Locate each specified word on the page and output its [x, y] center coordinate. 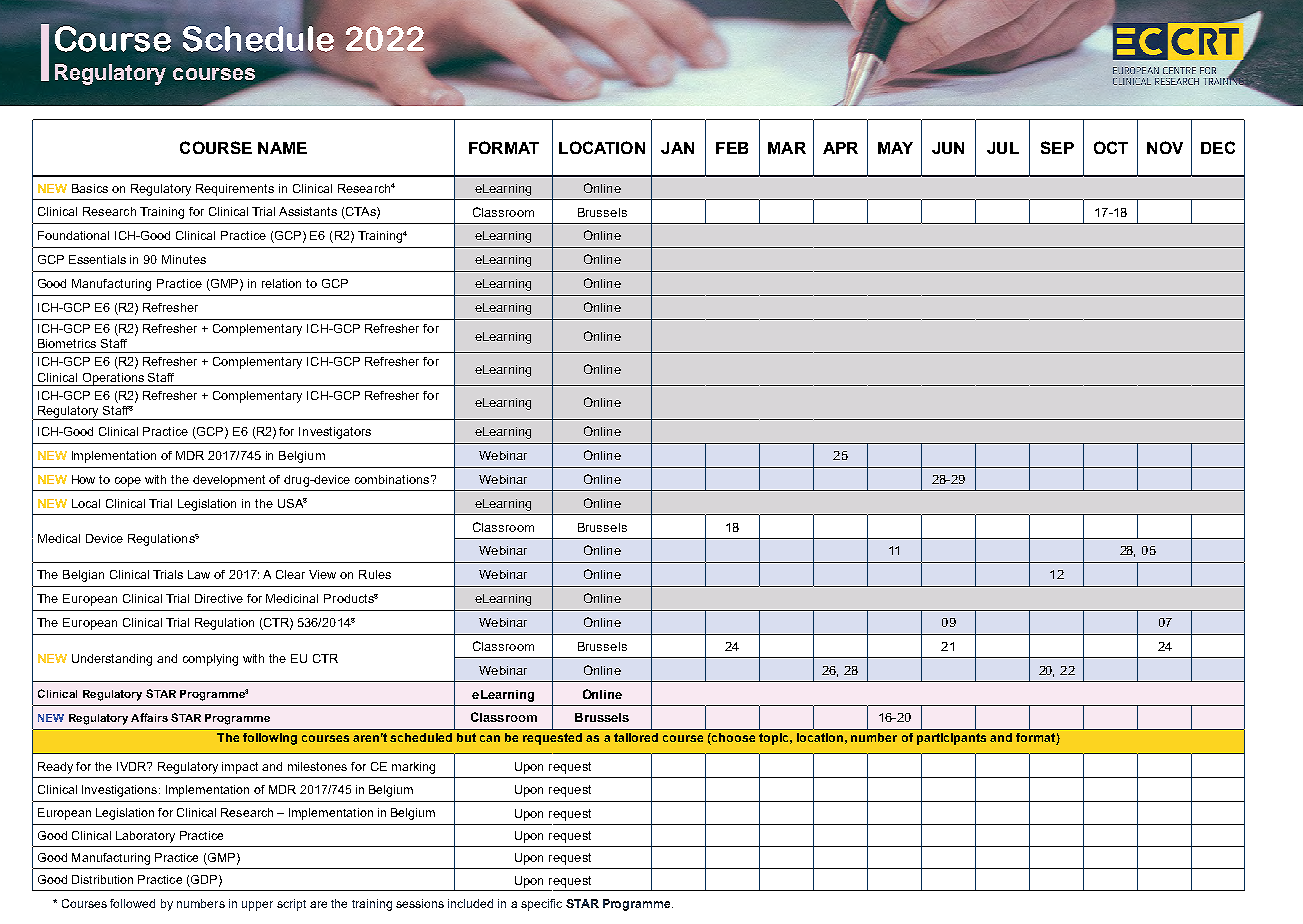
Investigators [335, 433]
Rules [375, 574]
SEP [1057, 147]
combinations [393, 479]
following [270, 739]
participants [951, 739]
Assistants [308, 211]
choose [732, 739]
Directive [219, 598]
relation [281, 283]
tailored [636, 737]
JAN [677, 148]
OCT [1111, 147]
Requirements [235, 190]
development [229, 481]
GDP [203, 881]
